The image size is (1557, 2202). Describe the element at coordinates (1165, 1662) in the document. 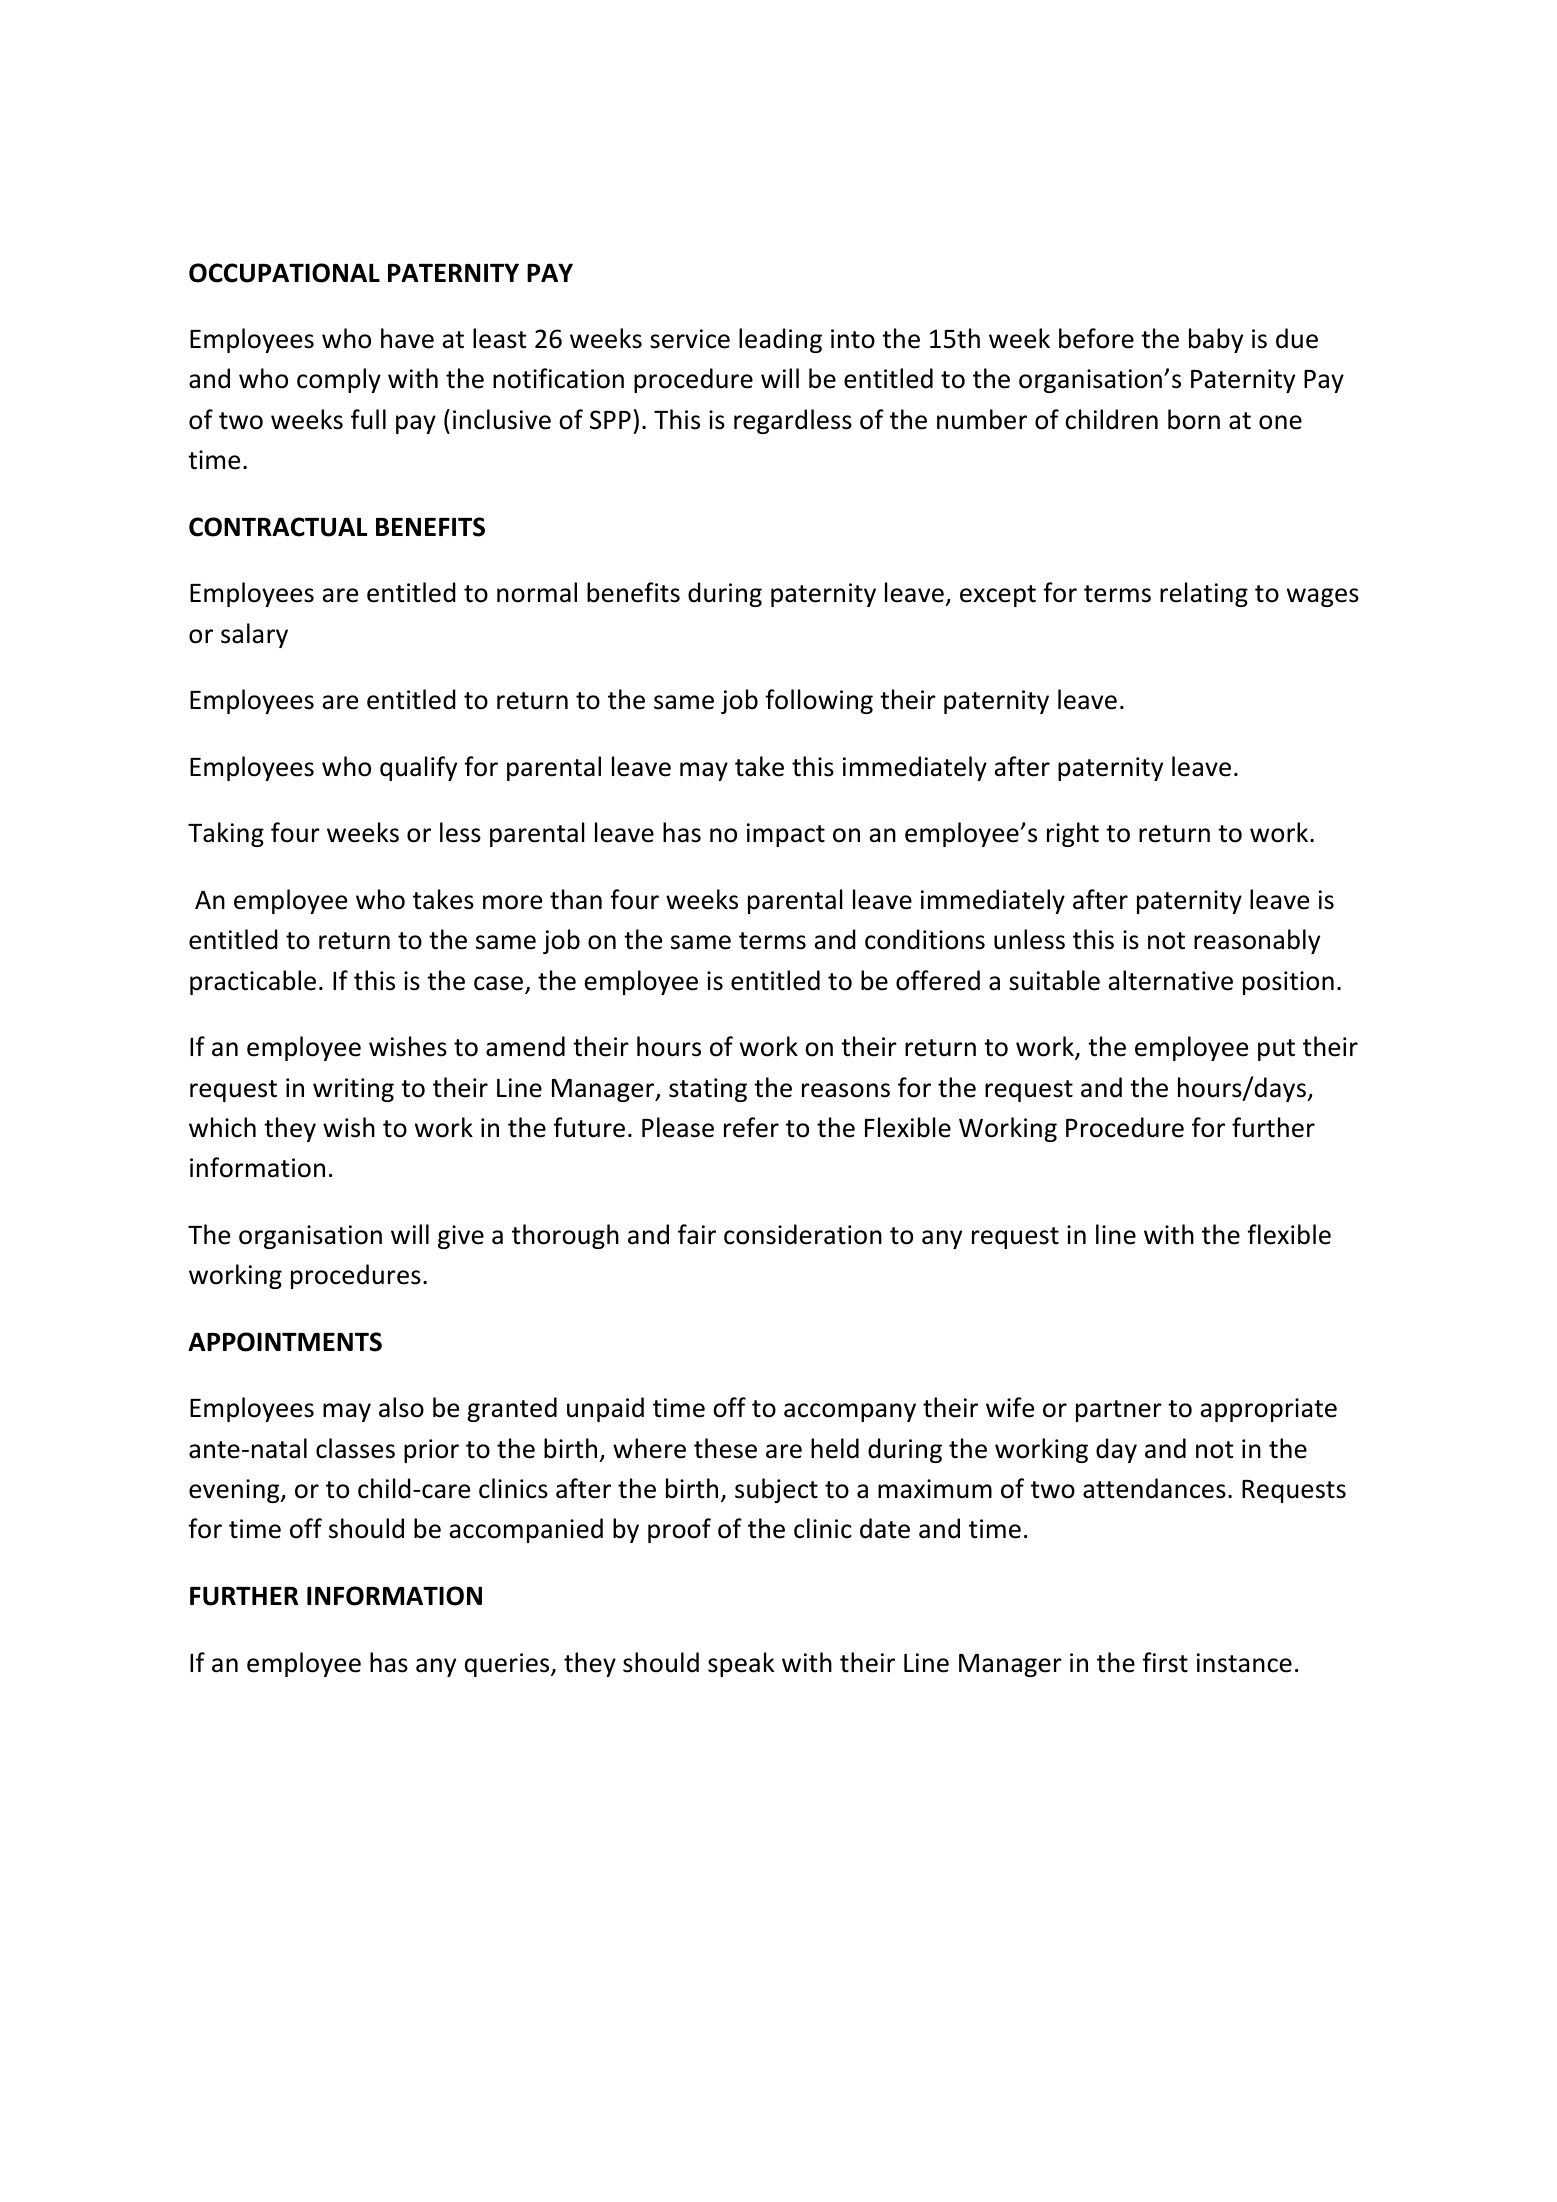

I see `first` at that location.
